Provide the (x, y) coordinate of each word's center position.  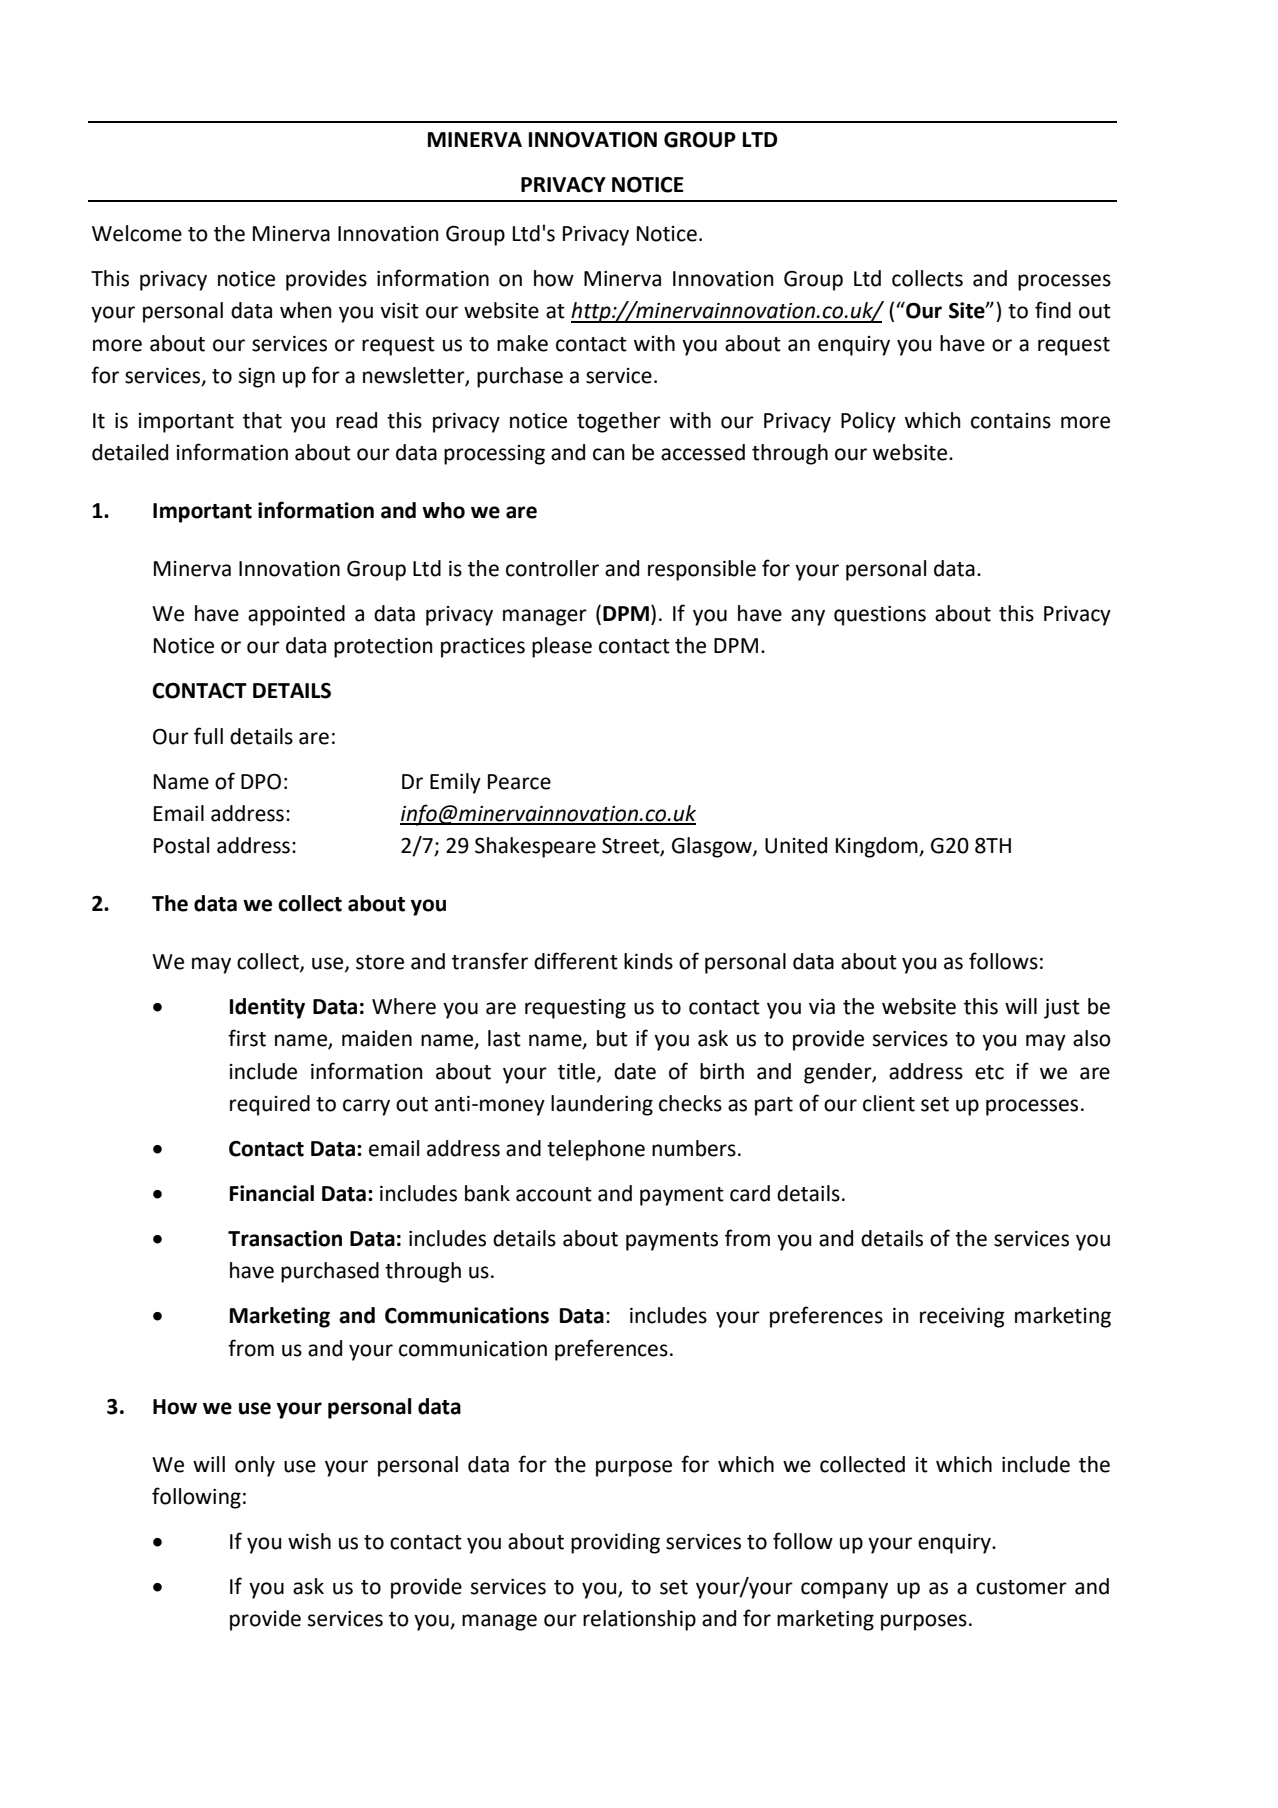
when (306, 310)
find (1053, 310)
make (522, 343)
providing (615, 1543)
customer (1021, 1587)
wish (309, 1541)
